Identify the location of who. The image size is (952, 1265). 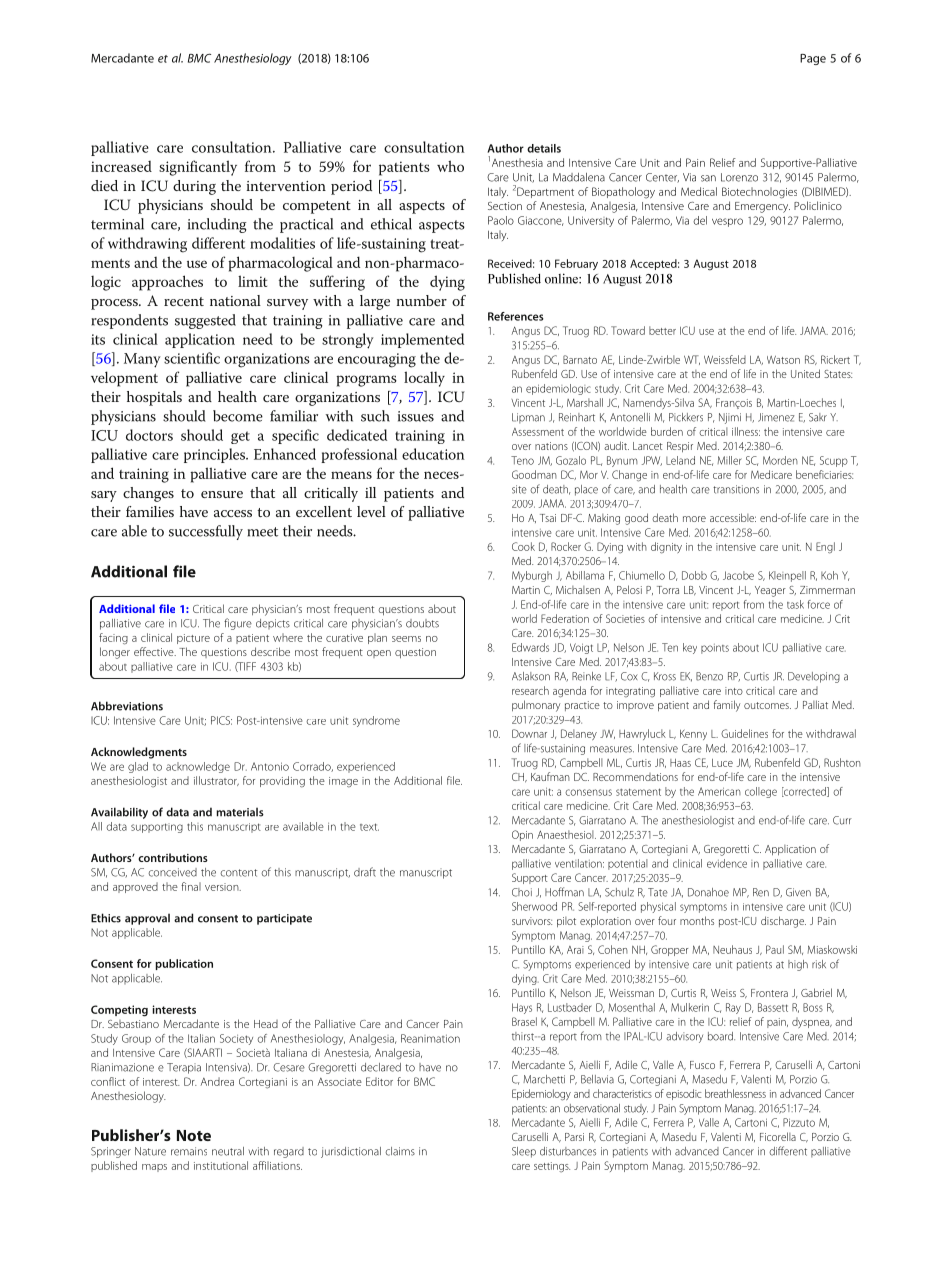
(450, 166).
